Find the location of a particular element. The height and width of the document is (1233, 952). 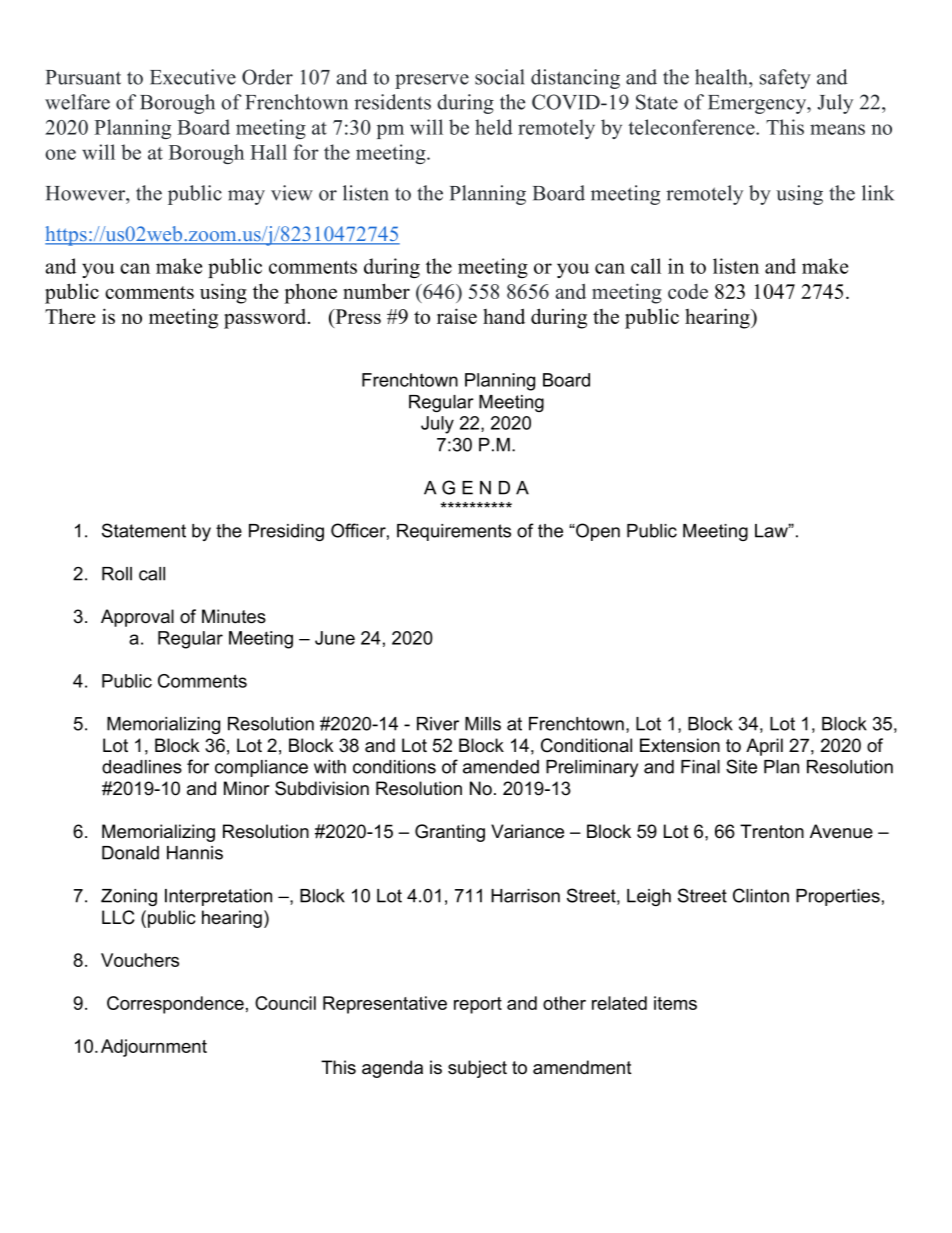

Requirements is located at coordinates (454, 532).
